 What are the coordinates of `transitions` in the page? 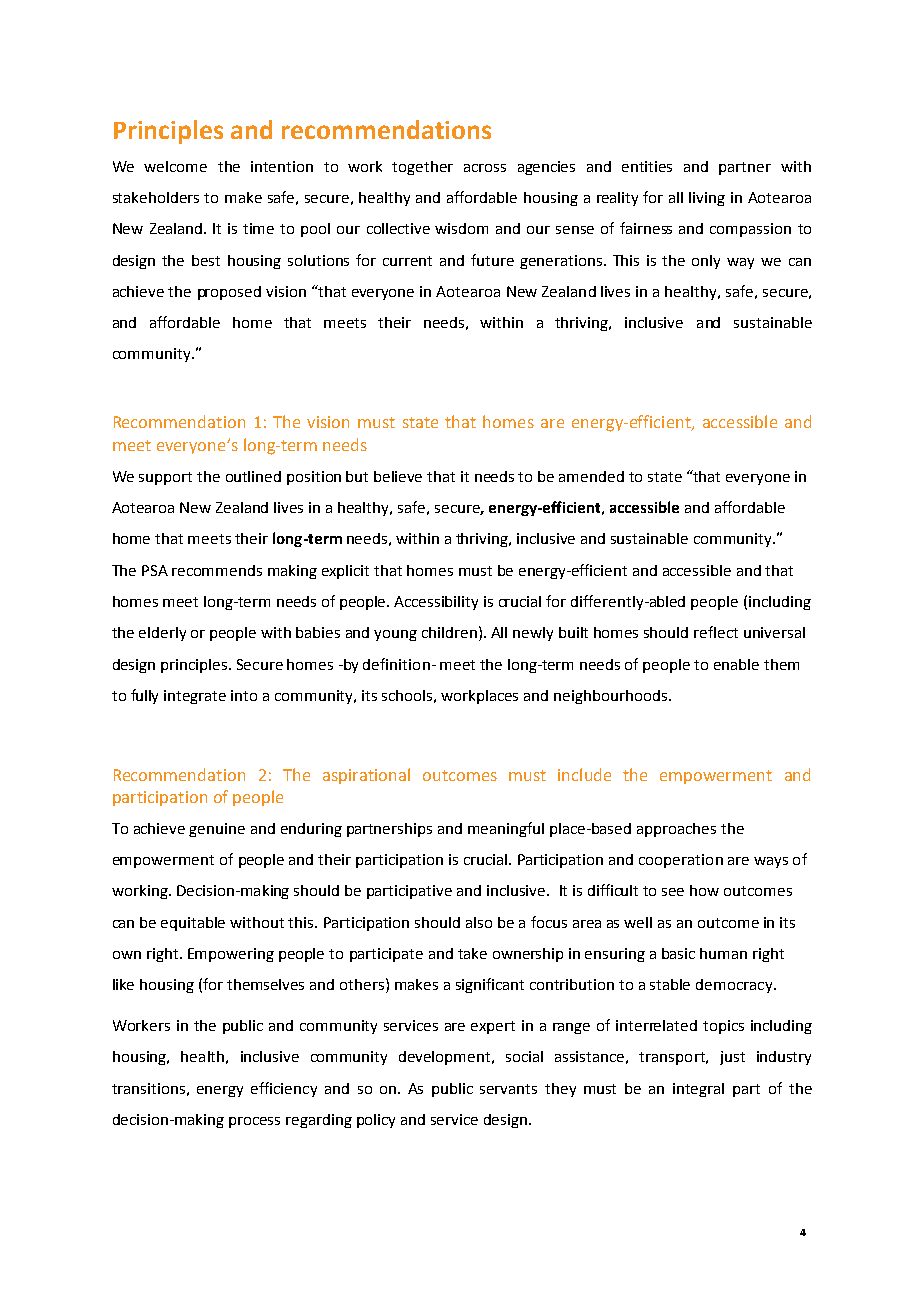 It's located at (148, 1088).
